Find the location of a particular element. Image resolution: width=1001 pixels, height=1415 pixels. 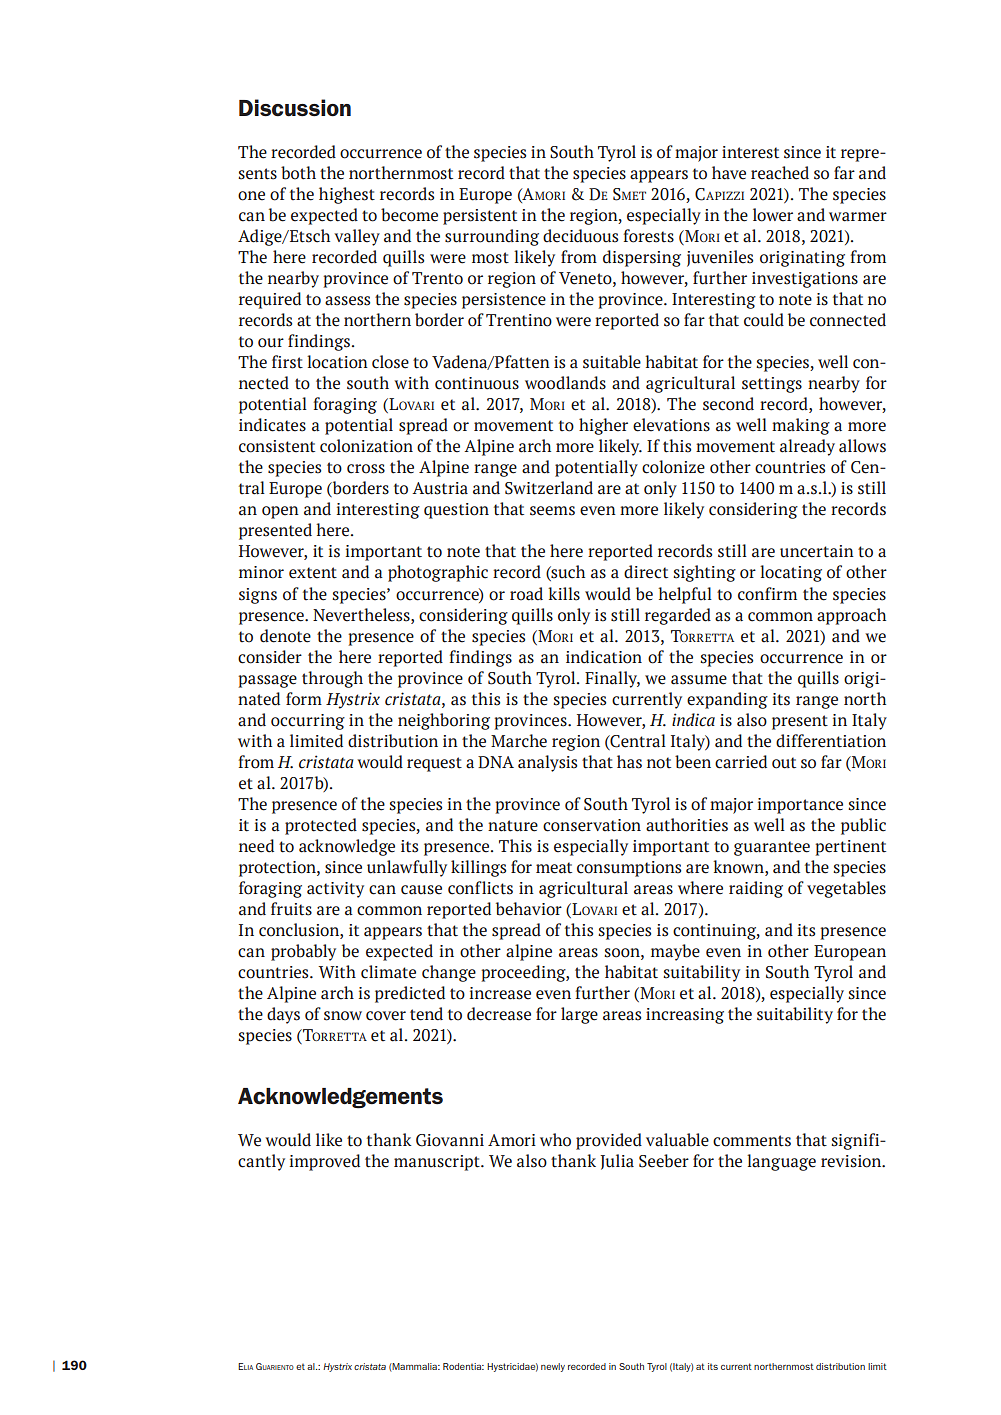

Discussion is located at coordinates (295, 108).
